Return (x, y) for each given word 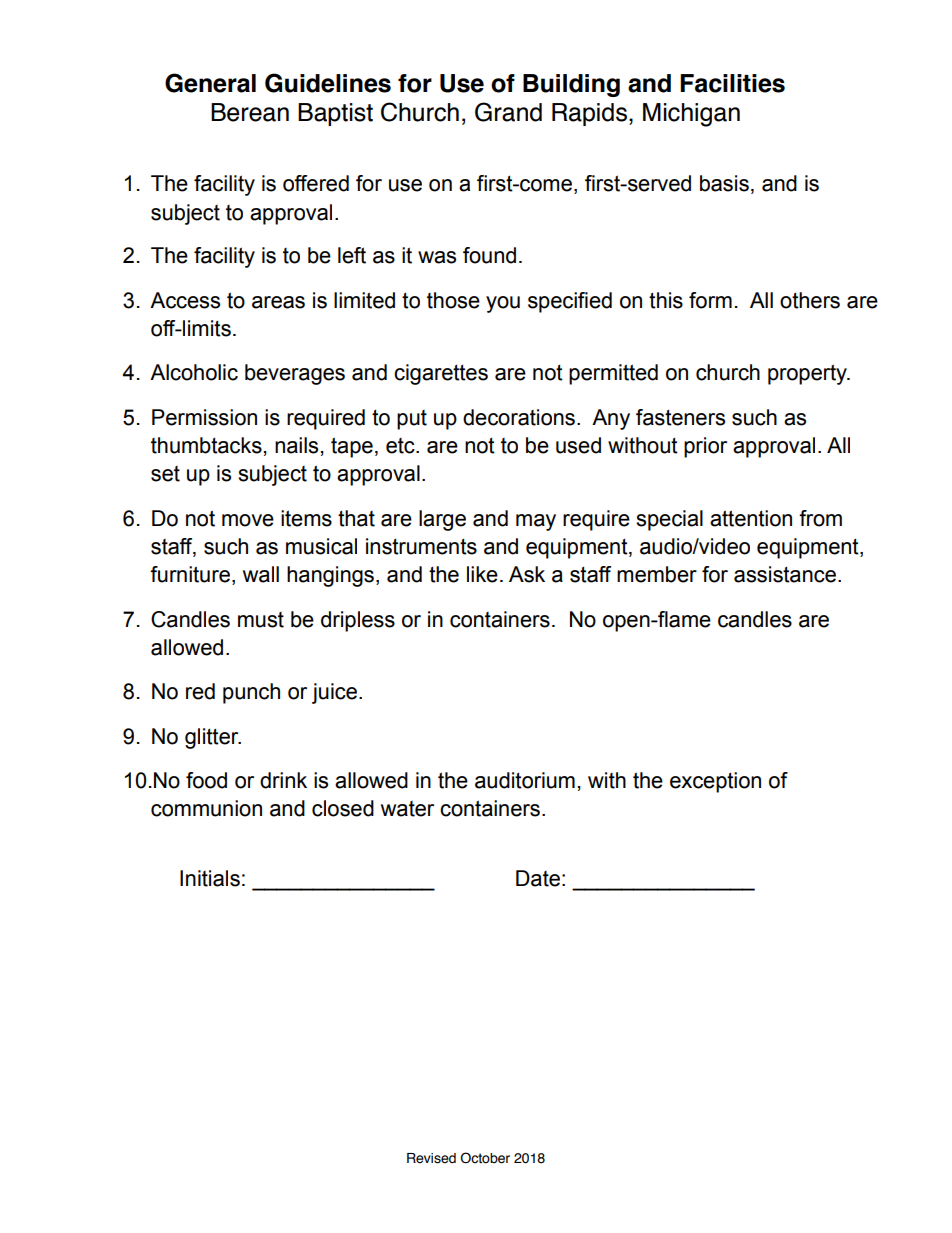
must (261, 620)
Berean (250, 112)
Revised (431, 1158)
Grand (508, 112)
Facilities (732, 83)
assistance (785, 574)
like (482, 574)
